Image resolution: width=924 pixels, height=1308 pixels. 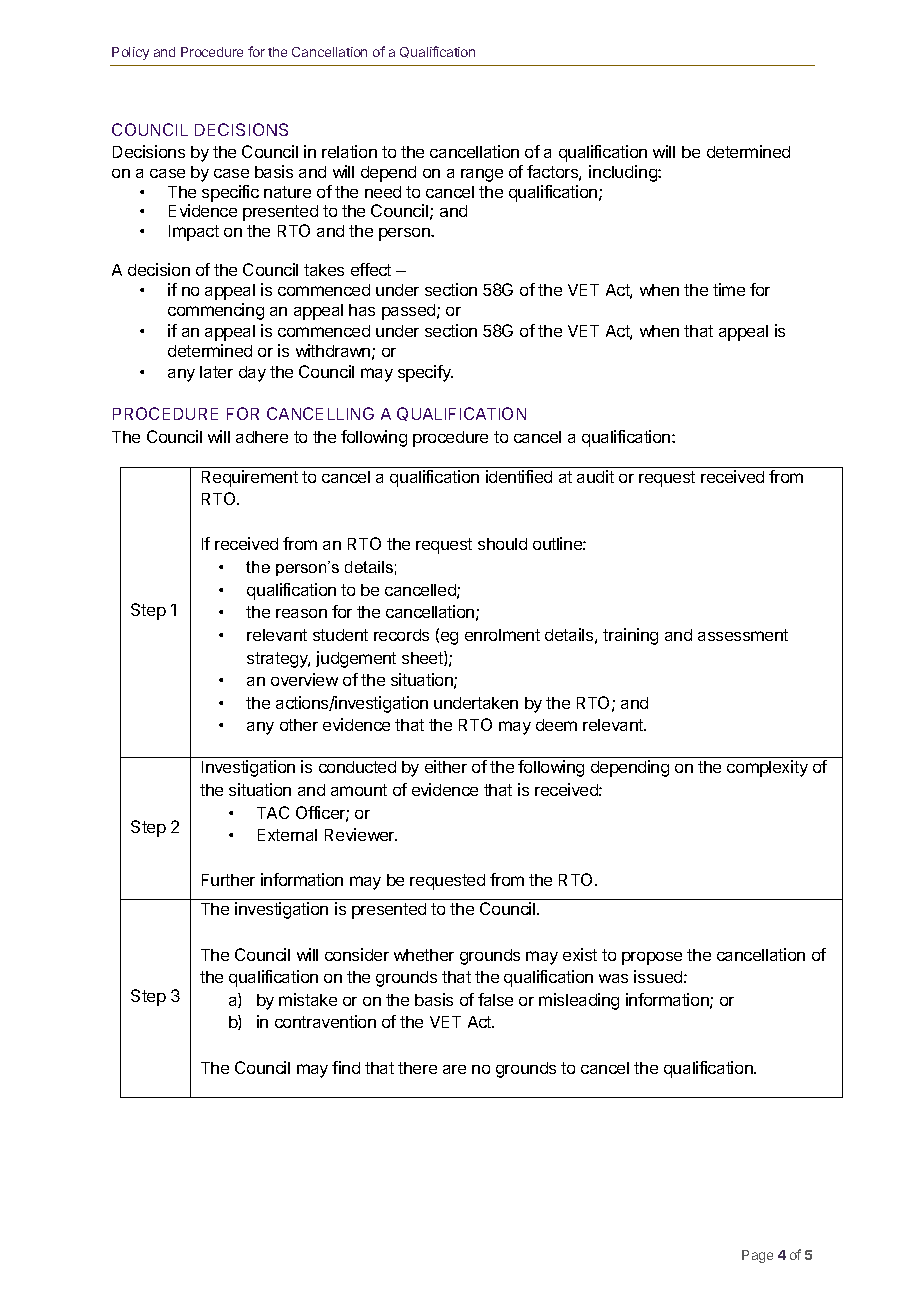 I want to click on assessment, so click(x=743, y=635).
